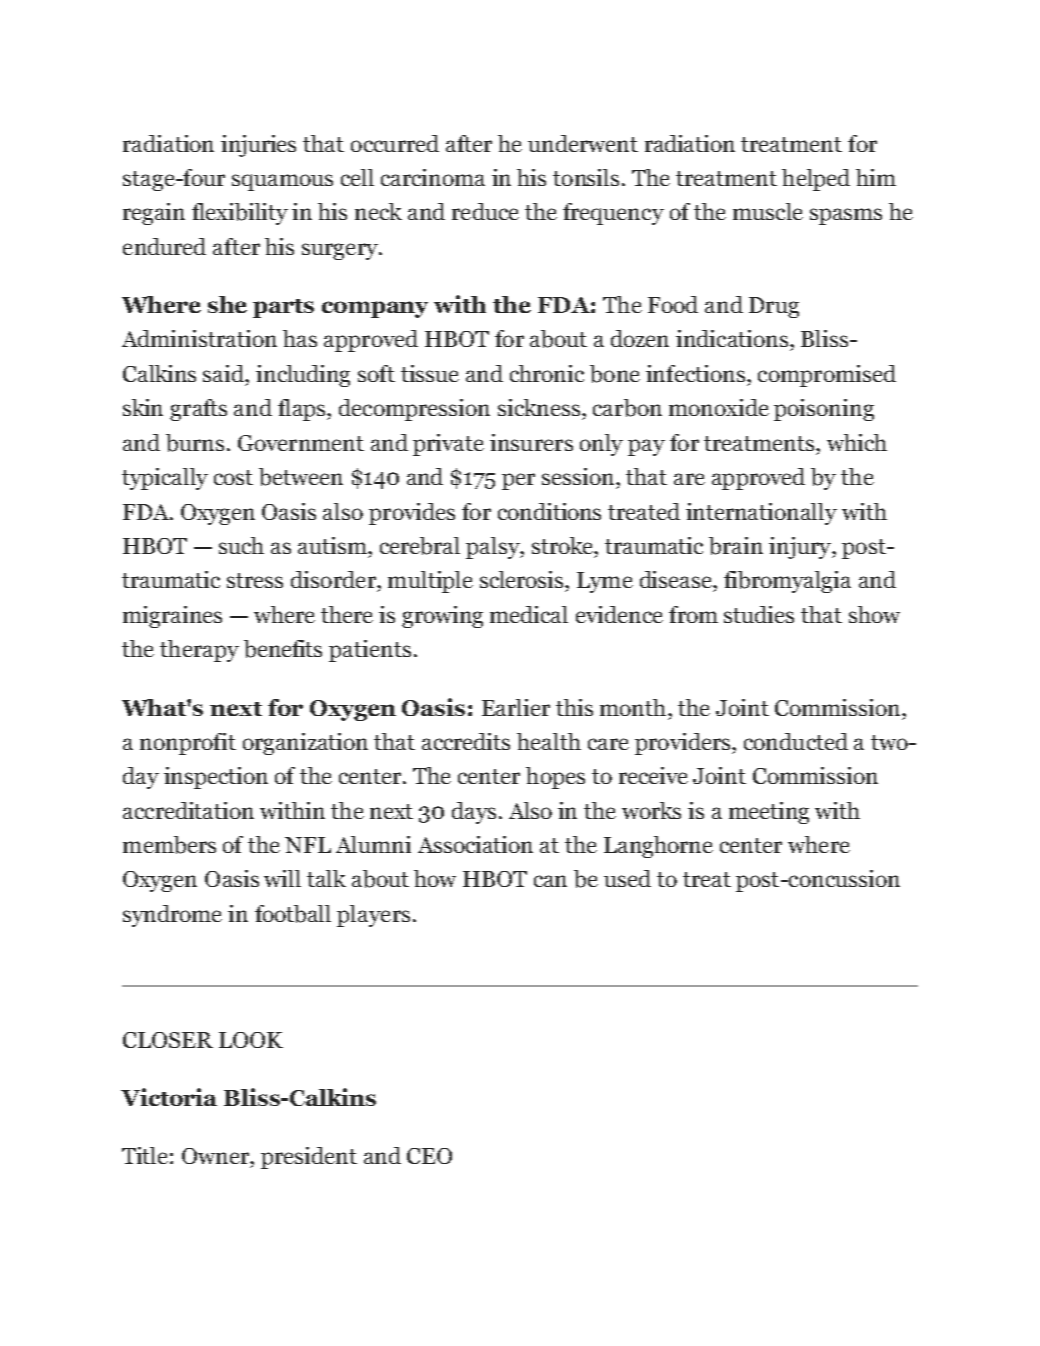 This screenshot has height=1346, width=1040. I want to click on injuries, so click(258, 146).
